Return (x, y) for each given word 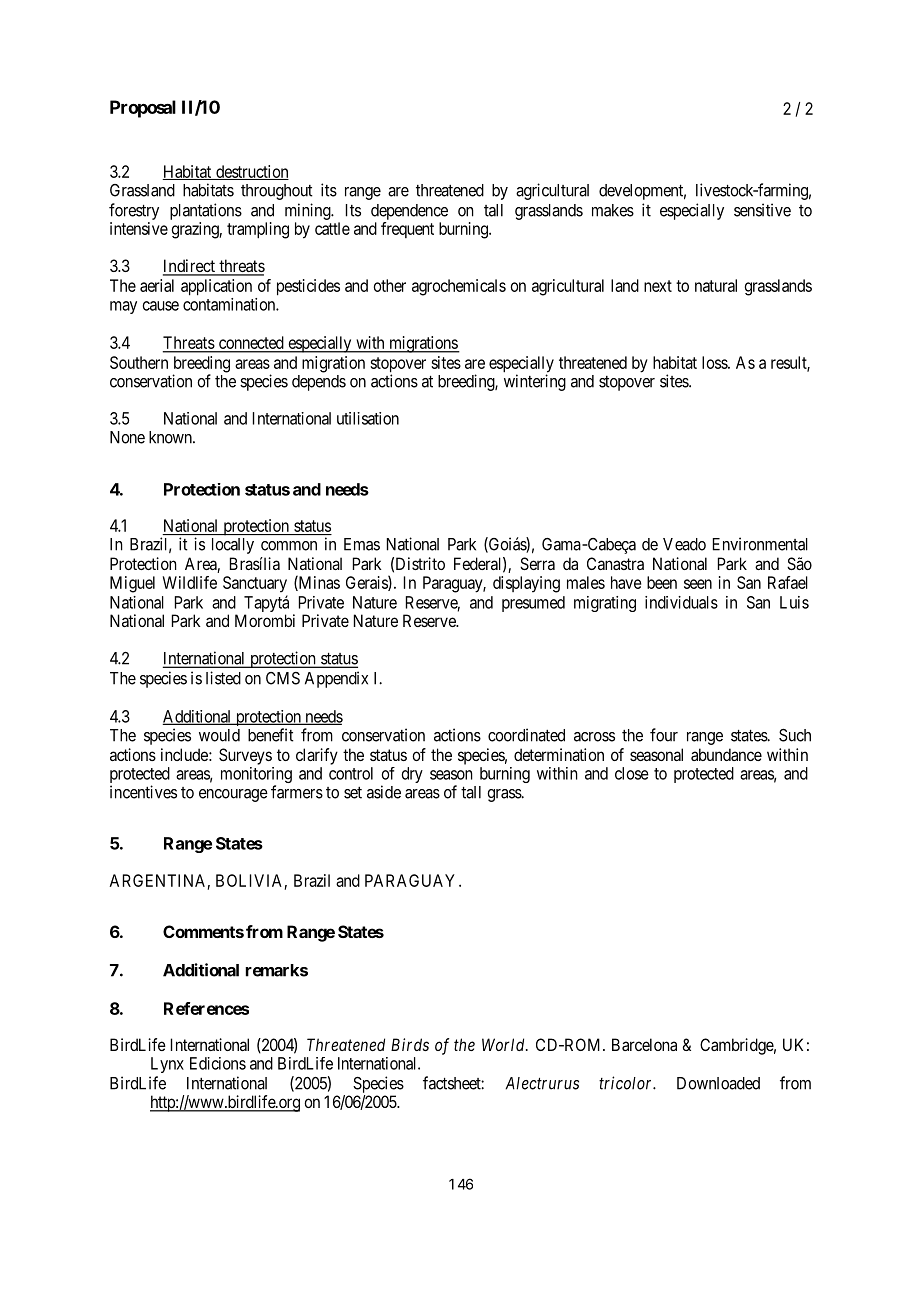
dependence (409, 212)
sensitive (762, 210)
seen (698, 584)
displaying (526, 584)
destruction (251, 172)
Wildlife (190, 582)
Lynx (167, 1065)
